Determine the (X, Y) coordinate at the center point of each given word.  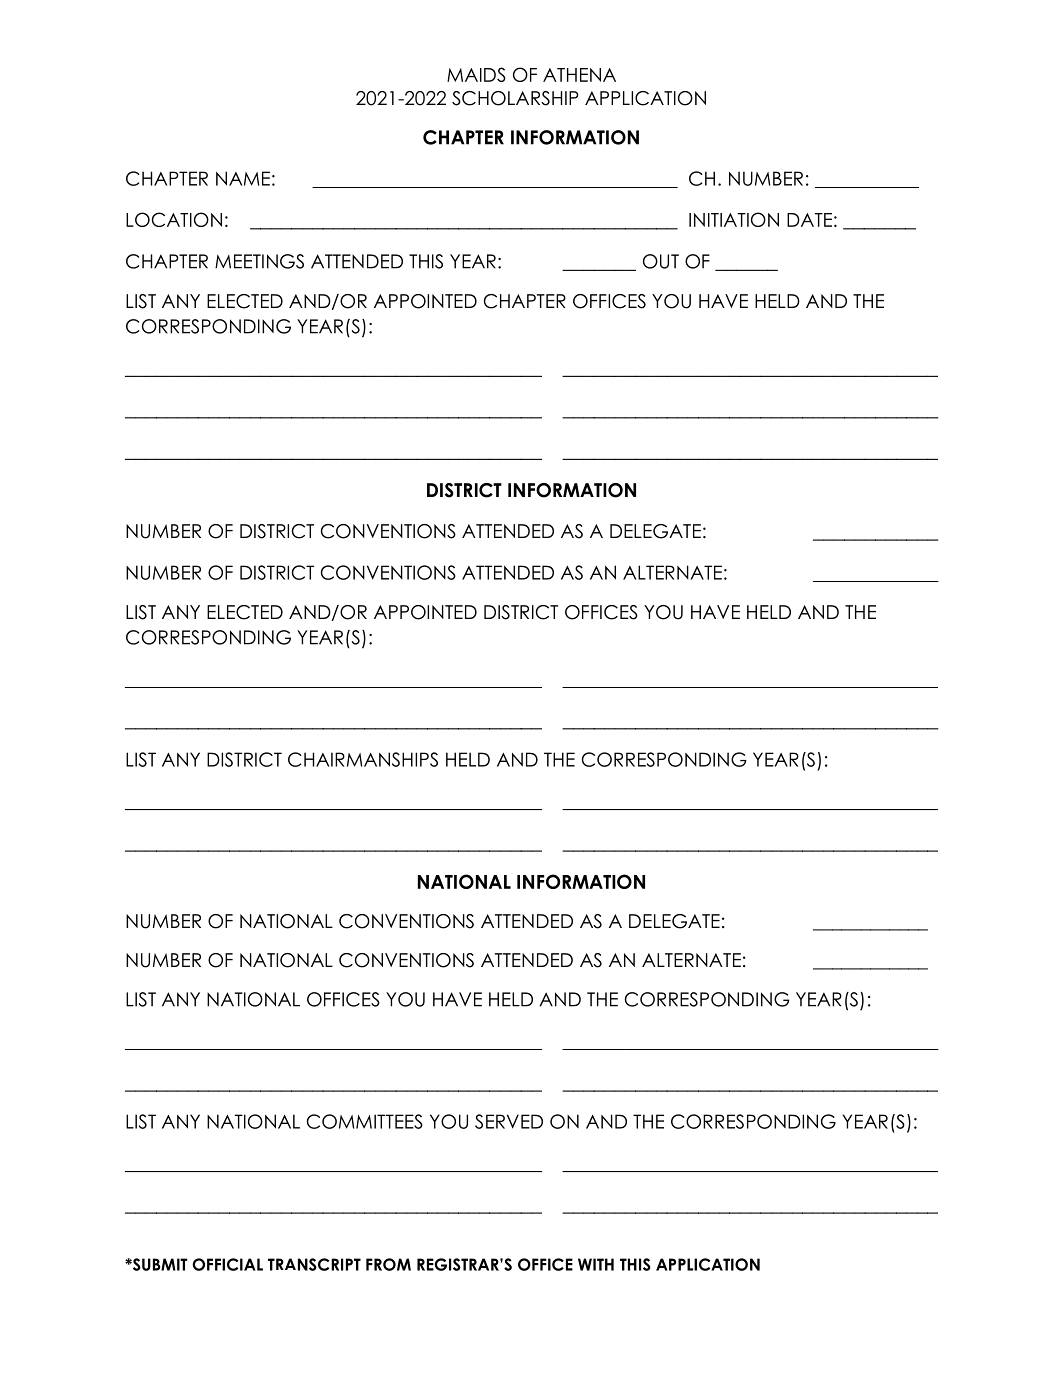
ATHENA (579, 75)
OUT (661, 261)
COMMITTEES (365, 1121)
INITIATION (734, 219)
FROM (388, 1264)
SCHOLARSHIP (515, 98)
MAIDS (476, 74)
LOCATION (174, 219)
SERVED (509, 1121)
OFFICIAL (227, 1264)
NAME (243, 178)
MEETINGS (259, 261)
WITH (596, 1264)
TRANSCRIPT (314, 1264)
